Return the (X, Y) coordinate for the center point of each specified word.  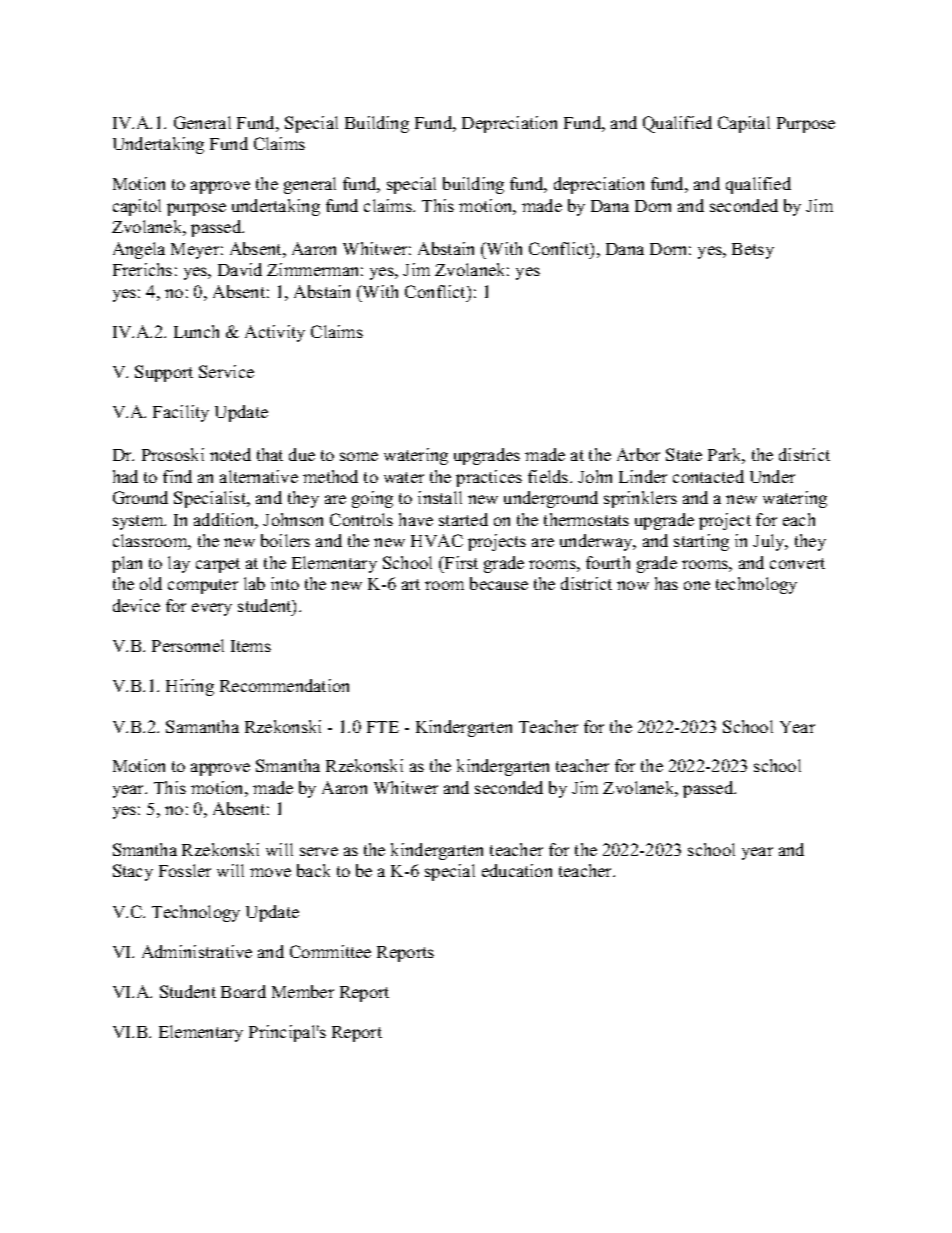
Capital (744, 124)
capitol (137, 207)
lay (179, 564)
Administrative (197, 951)
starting (701, 542)
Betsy (753, 251)
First (460, 562)
